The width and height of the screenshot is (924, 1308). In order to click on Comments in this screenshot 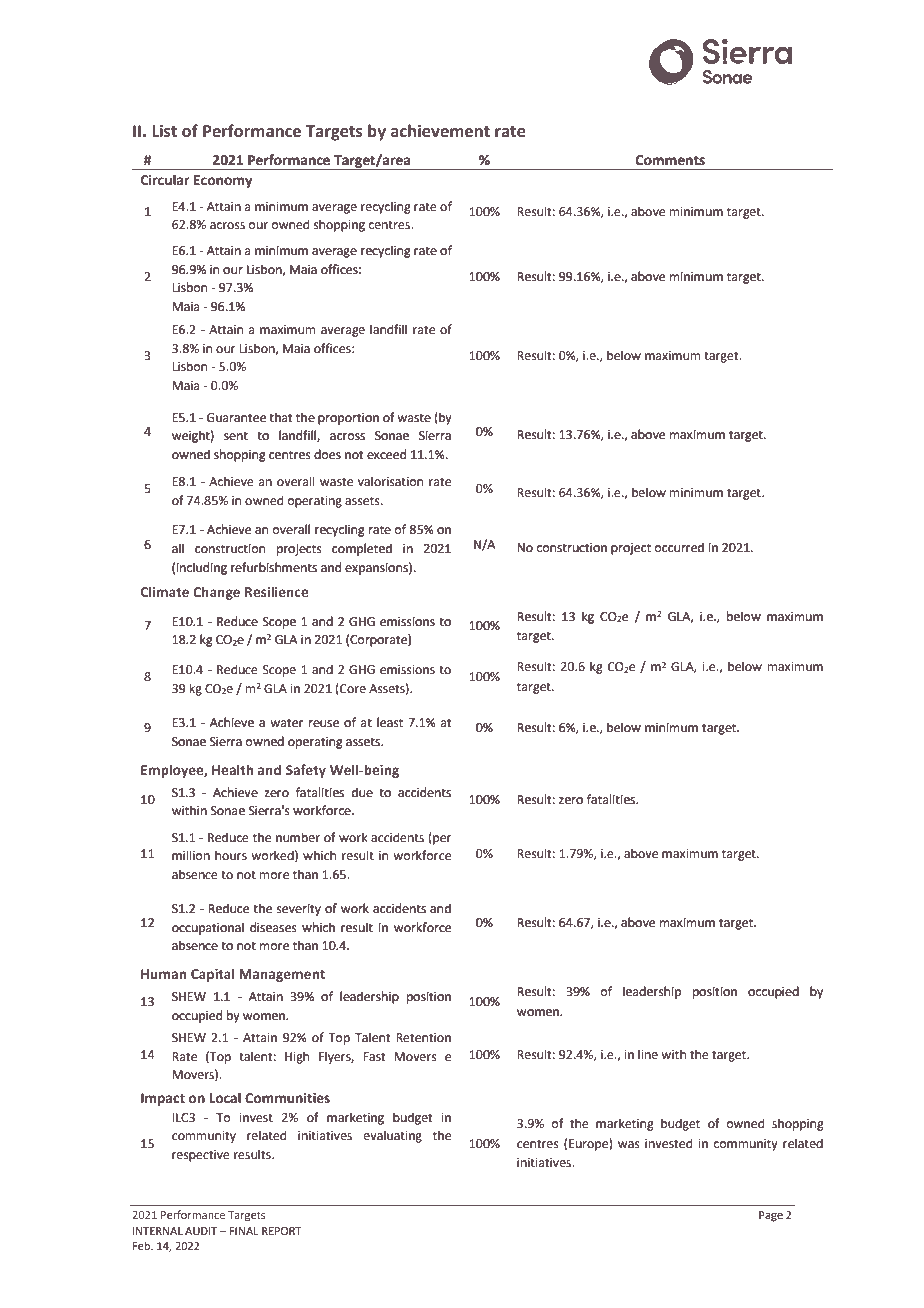, I will do `click(670, 160)`.
